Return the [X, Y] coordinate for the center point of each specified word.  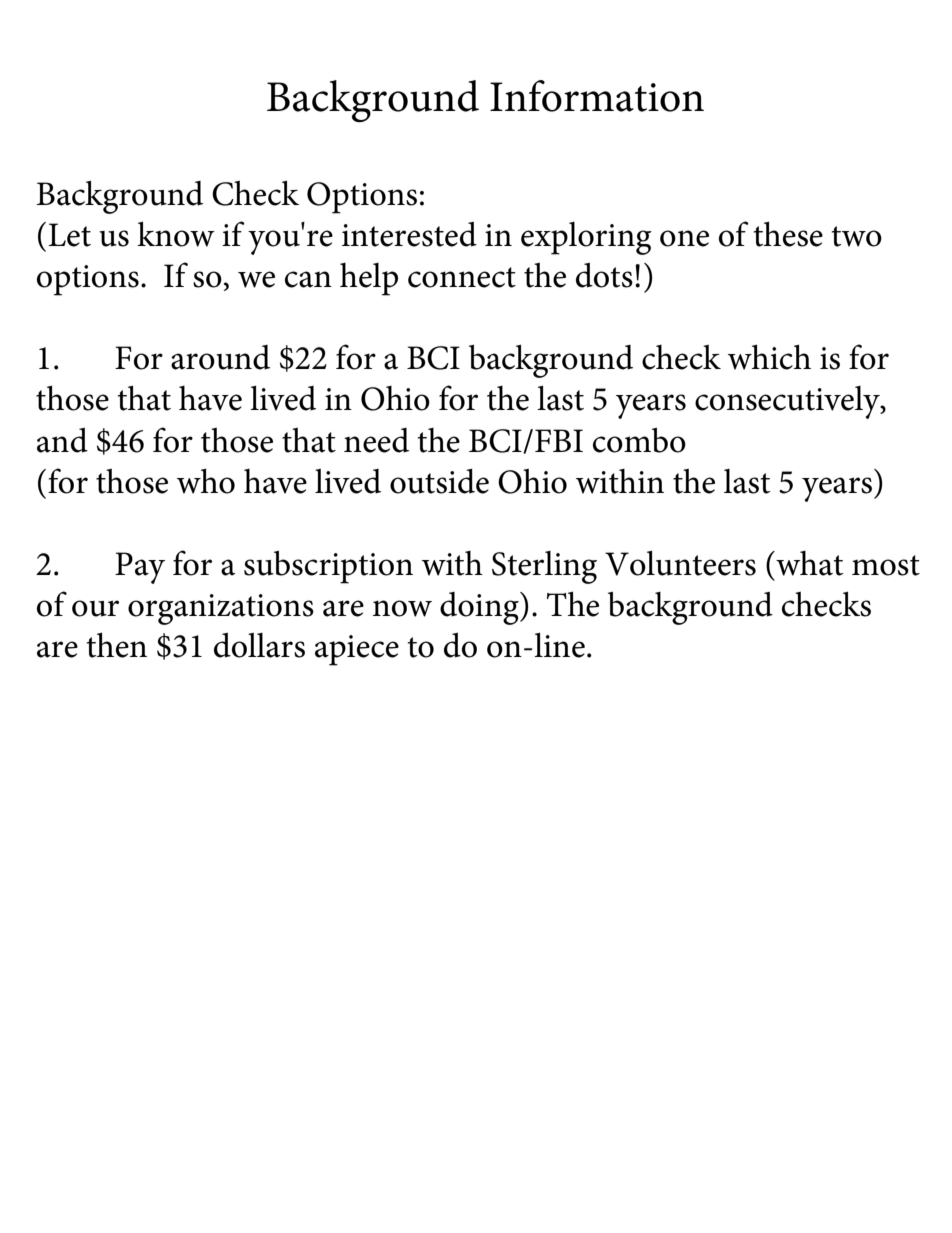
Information [597, 96]
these [788, 234]
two [857, 236]
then [117, 645]
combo [639, 440]
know [176, 234]
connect [462, 277]
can [308, 279]
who [206, 481]
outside [439, 481]
